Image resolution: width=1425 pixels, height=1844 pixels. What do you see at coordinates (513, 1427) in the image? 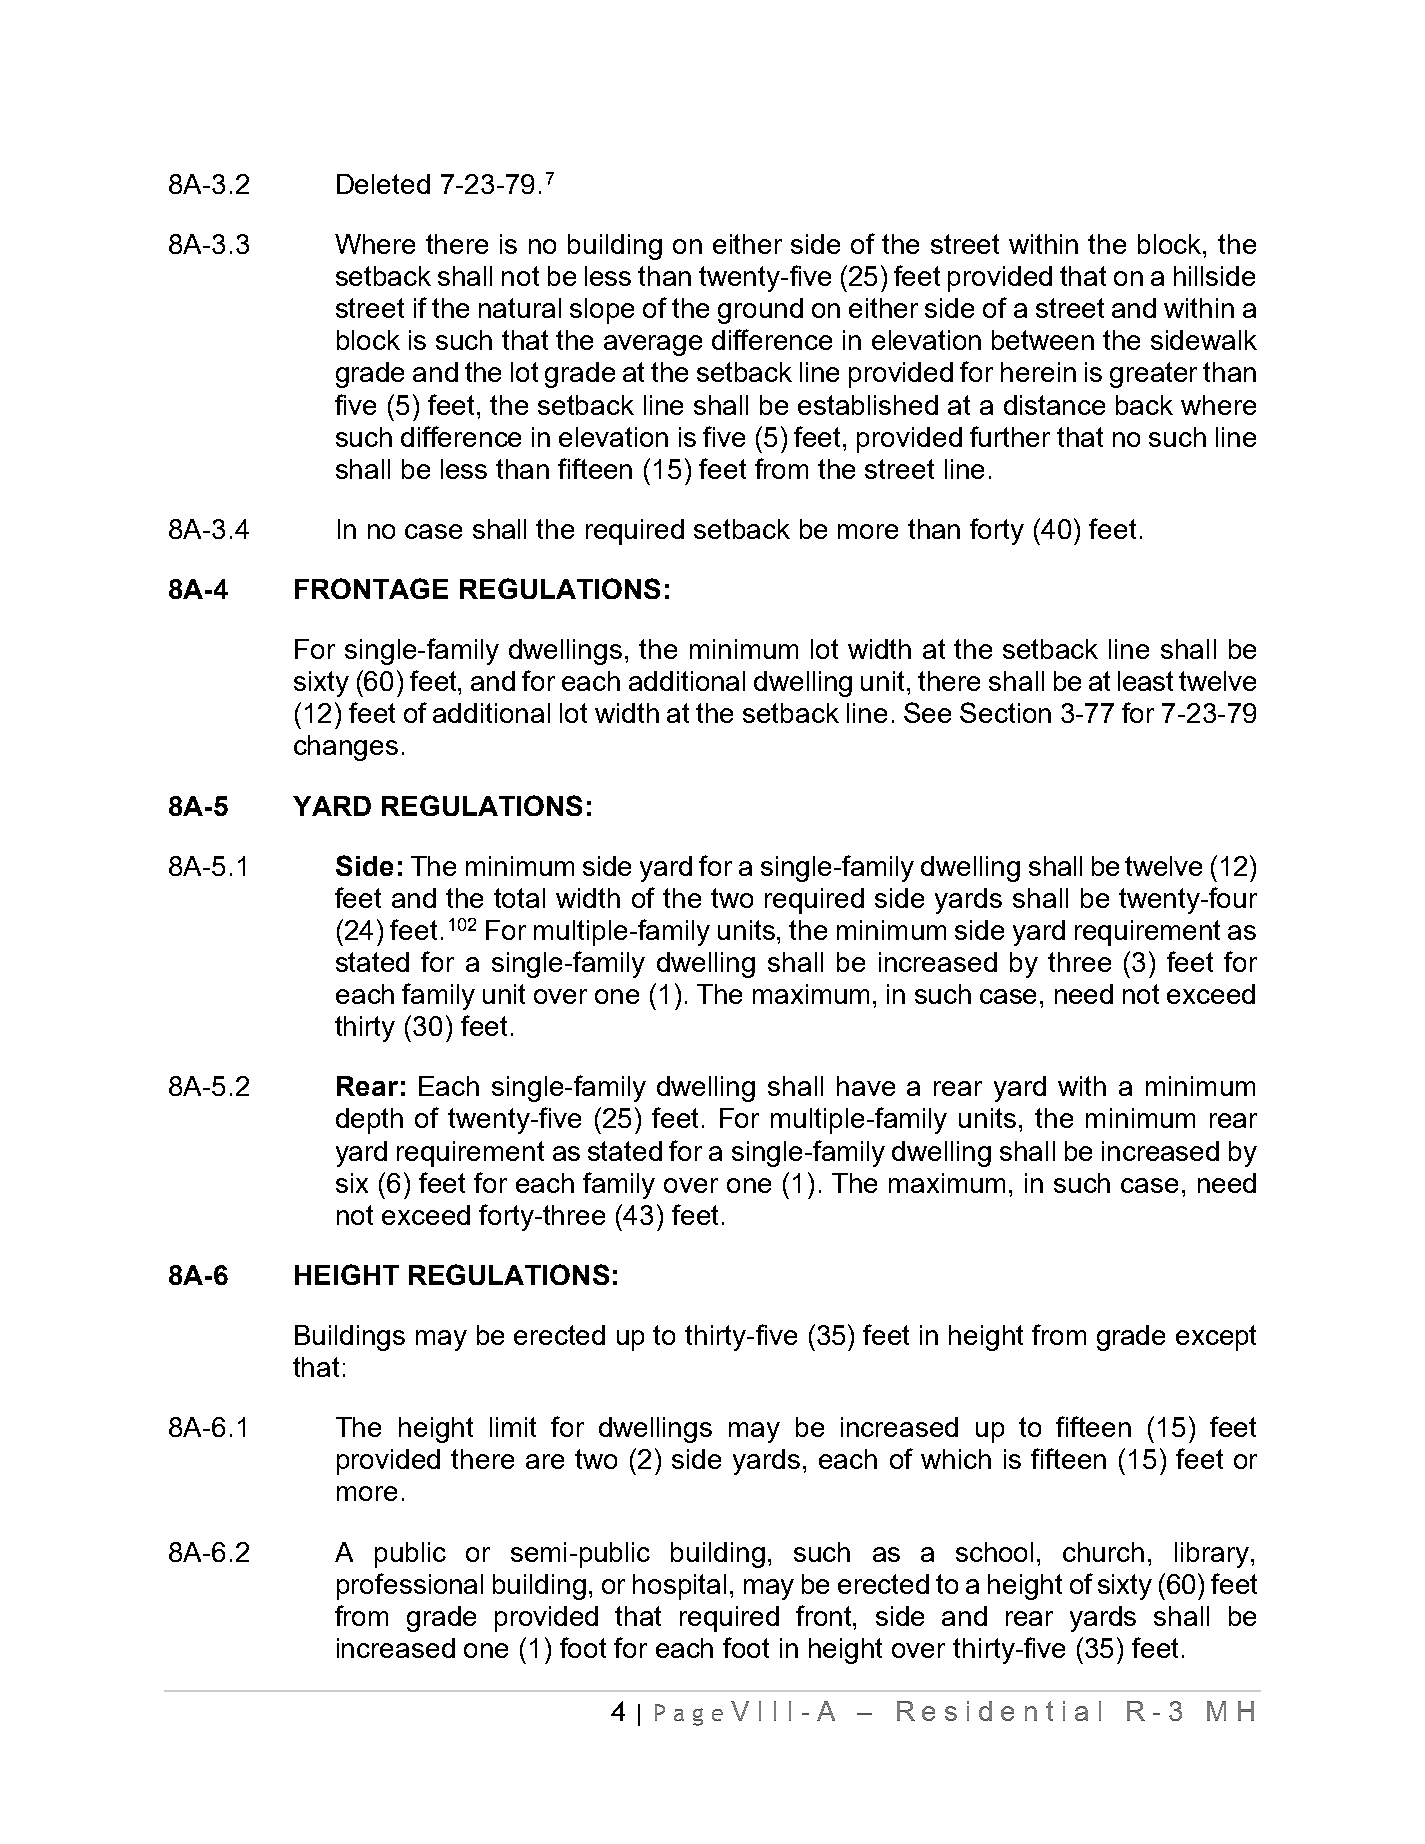
I see `limit` at bounding box center [513, 1427].
